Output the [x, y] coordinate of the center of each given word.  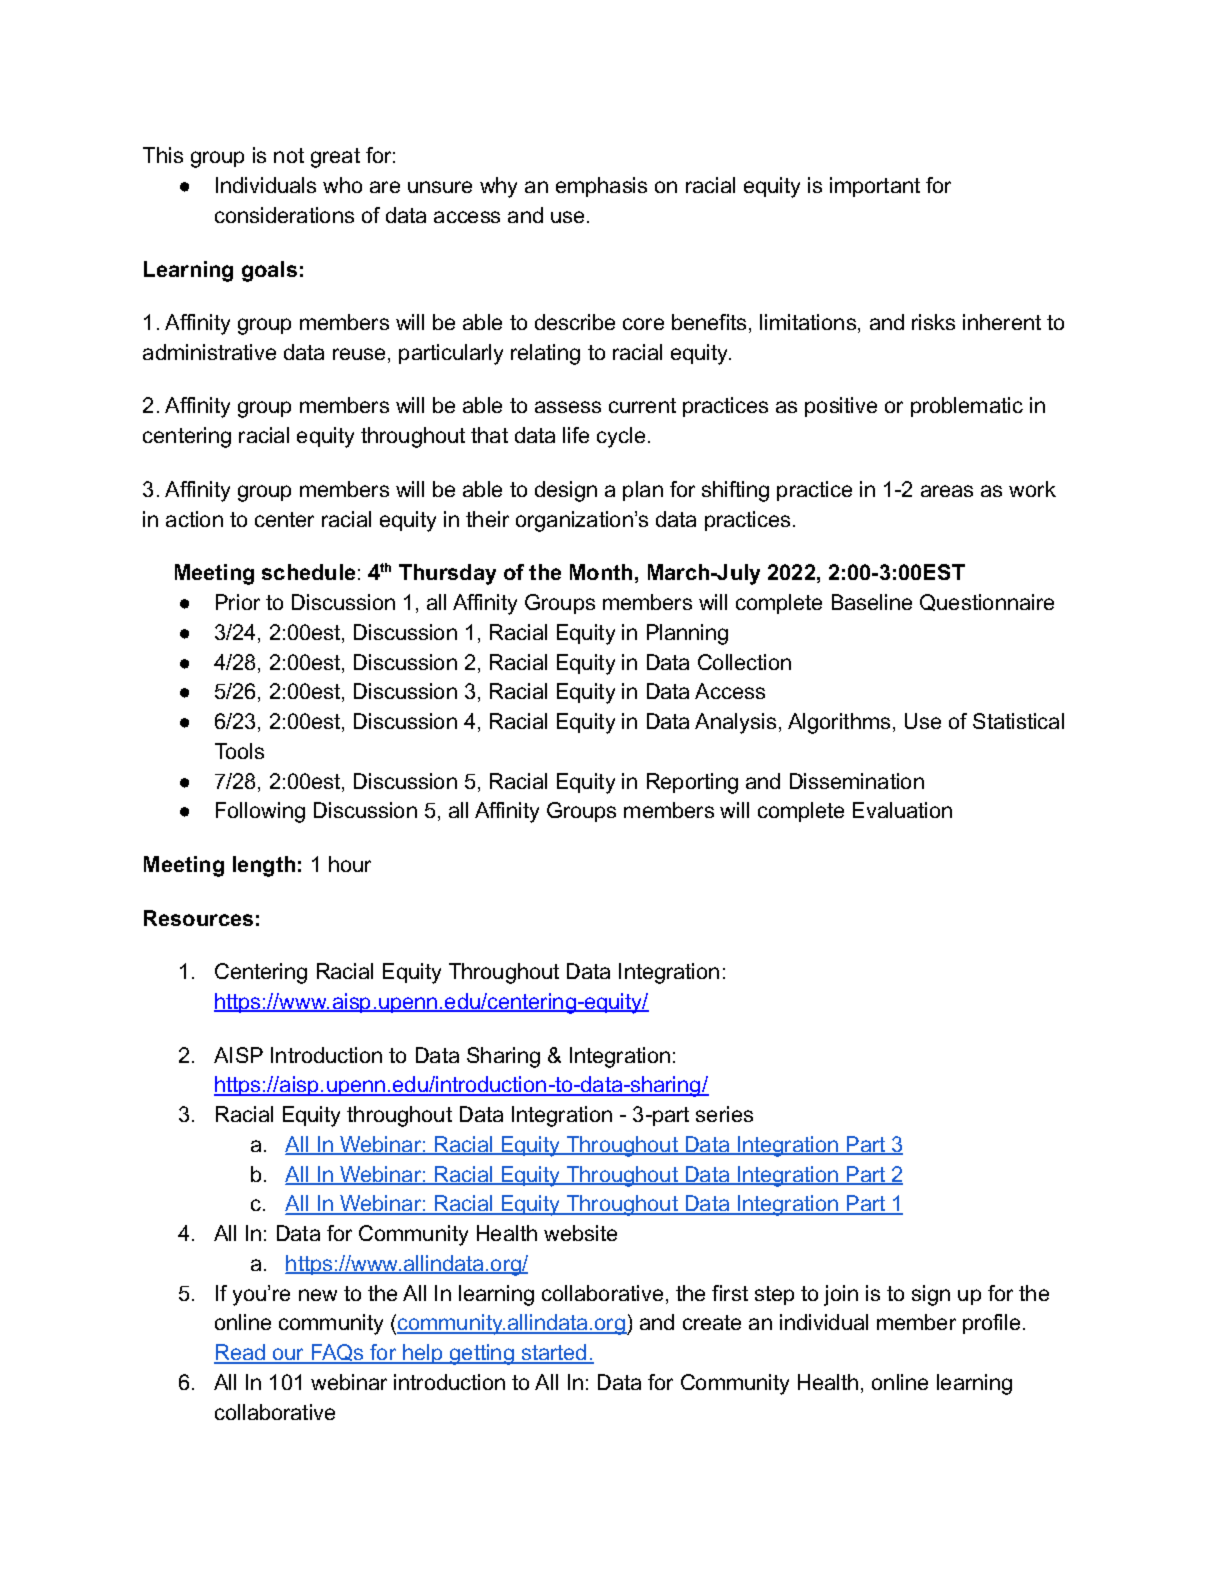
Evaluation [902, 810]
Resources [198, 918]
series [724, 1114]
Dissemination [857, 781]
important [875, 187]
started [554, 1353]
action [194, 519]
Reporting [692, 783]
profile [991, 1324]
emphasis [601, 187]
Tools [239, 751]
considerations [284, 215]
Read [240, 1353]
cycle [621, 437]
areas [947, 491]
